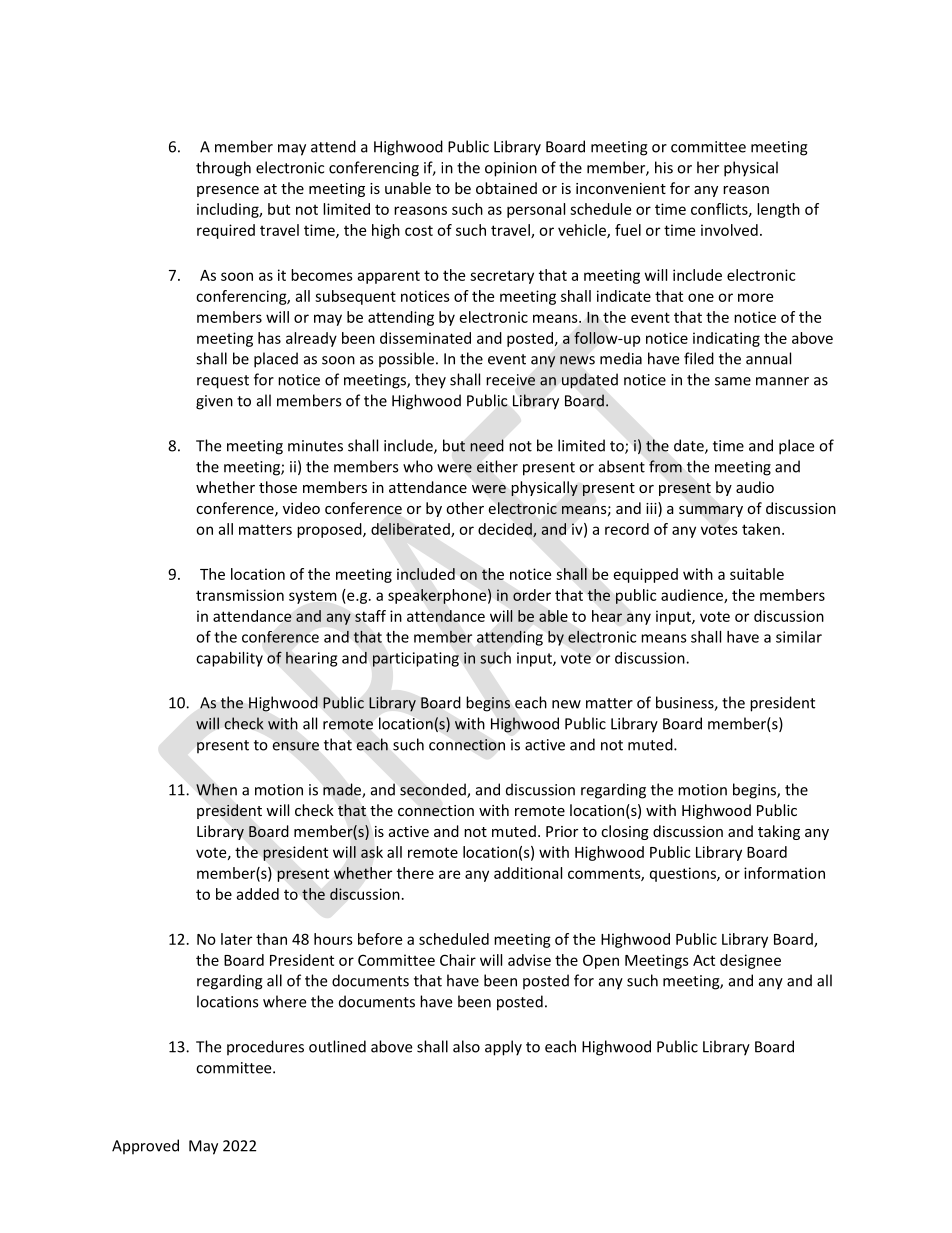  Describe the element at coordinates (684, 874) in the screenshot. I see `questions` at that location.
